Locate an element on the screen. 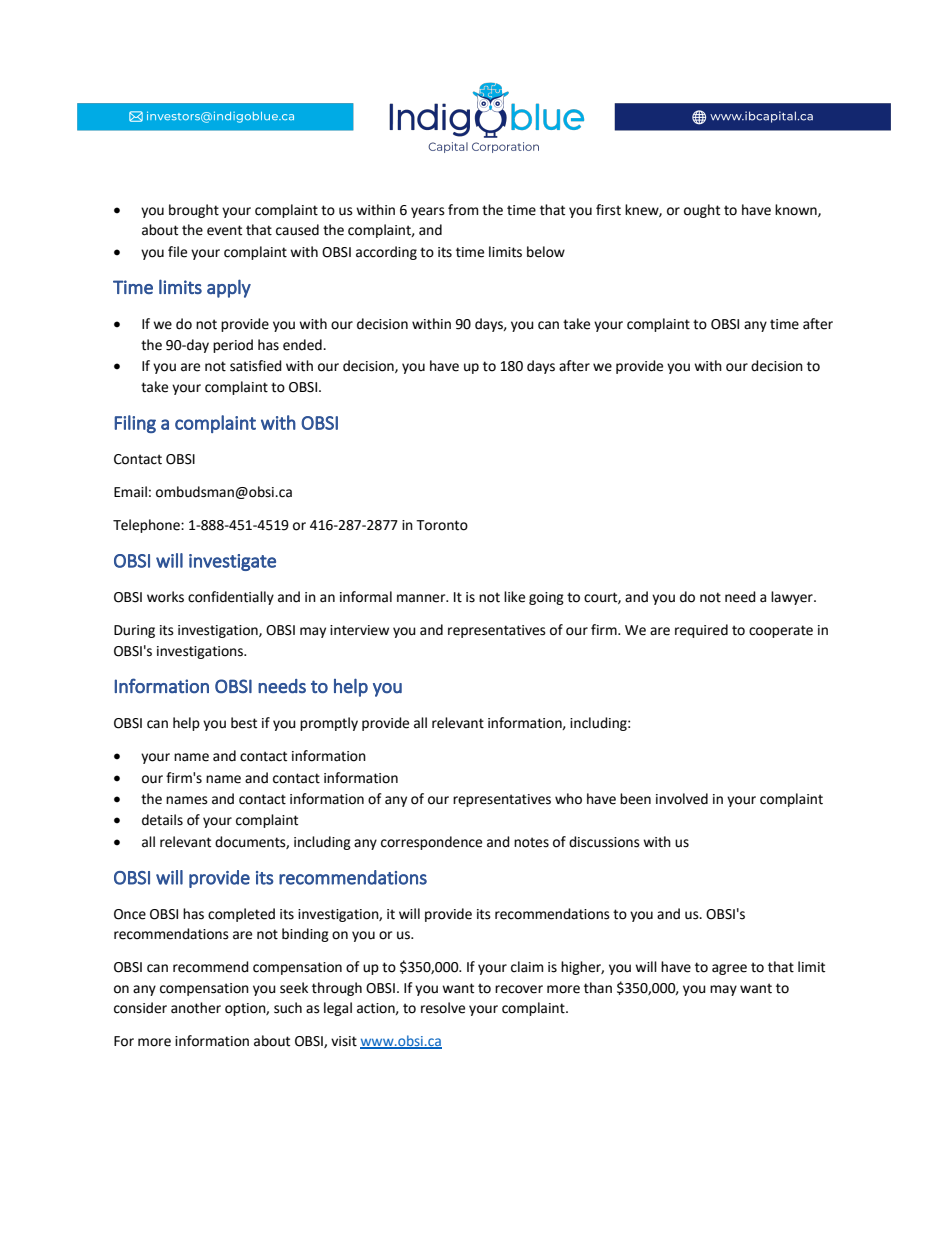 The width and height of the screenshot is (952, 1233). another is located at coordinates (196, 1008).
